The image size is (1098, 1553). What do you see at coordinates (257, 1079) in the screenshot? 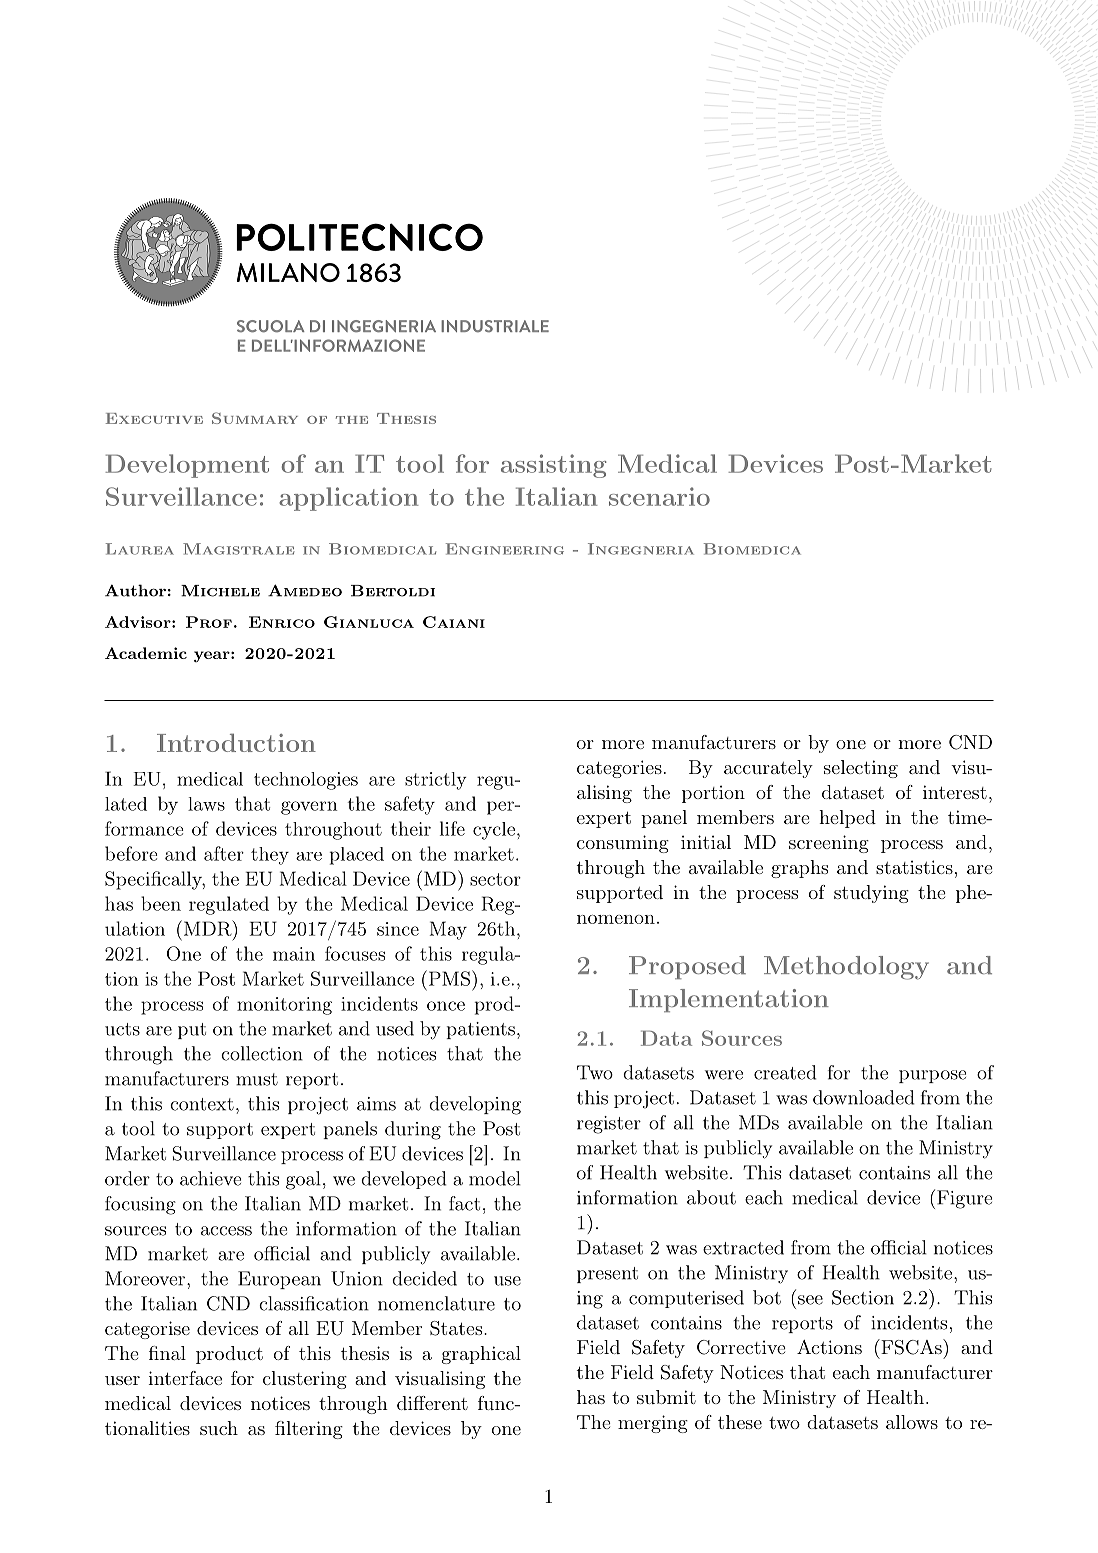
I see `must` at bounding box center [257, 1079].
